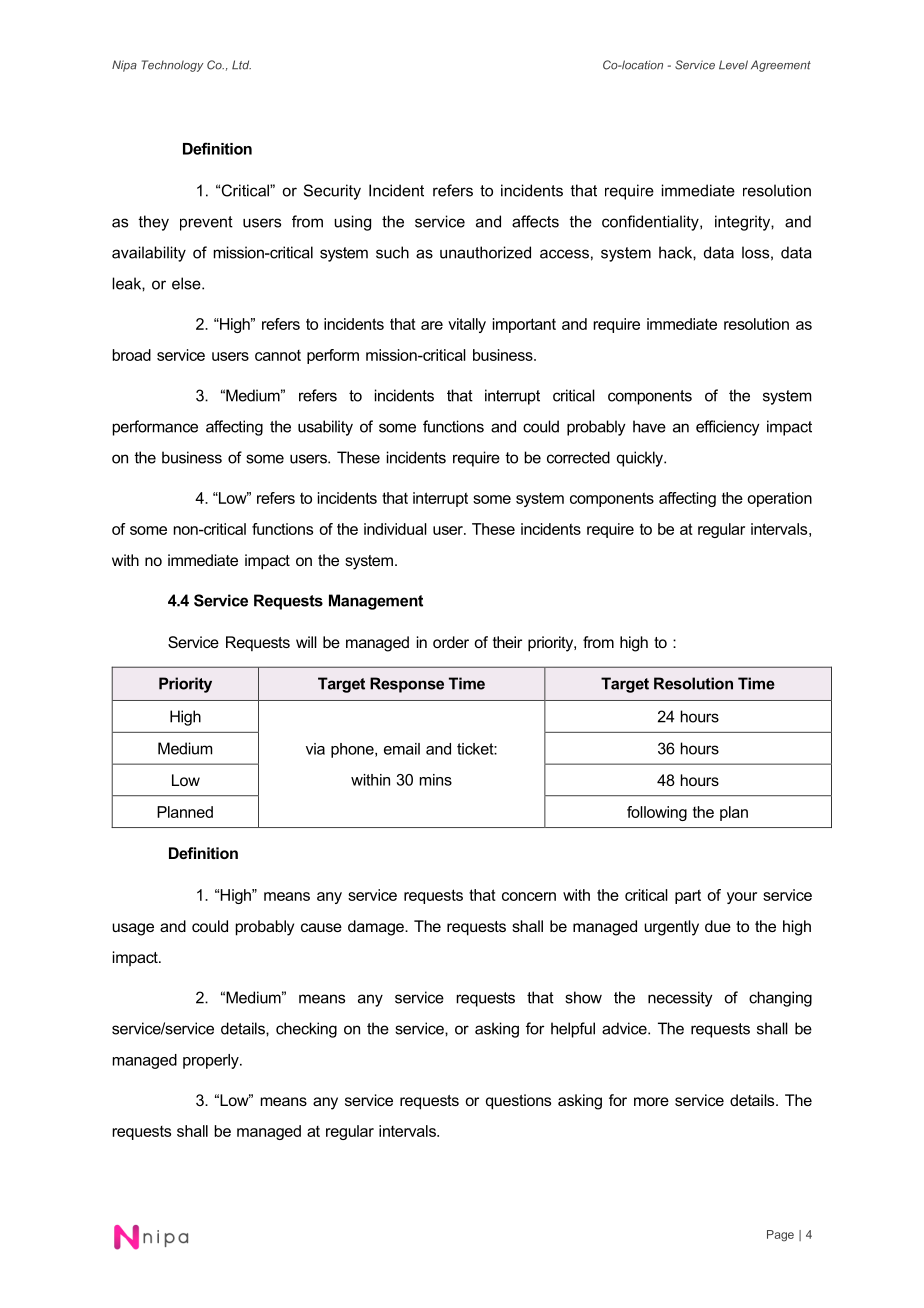 The width and height of the page is (924, 1308). Describe the element at coordinates (212, 1061) in the page. I see `properly` at that location.
